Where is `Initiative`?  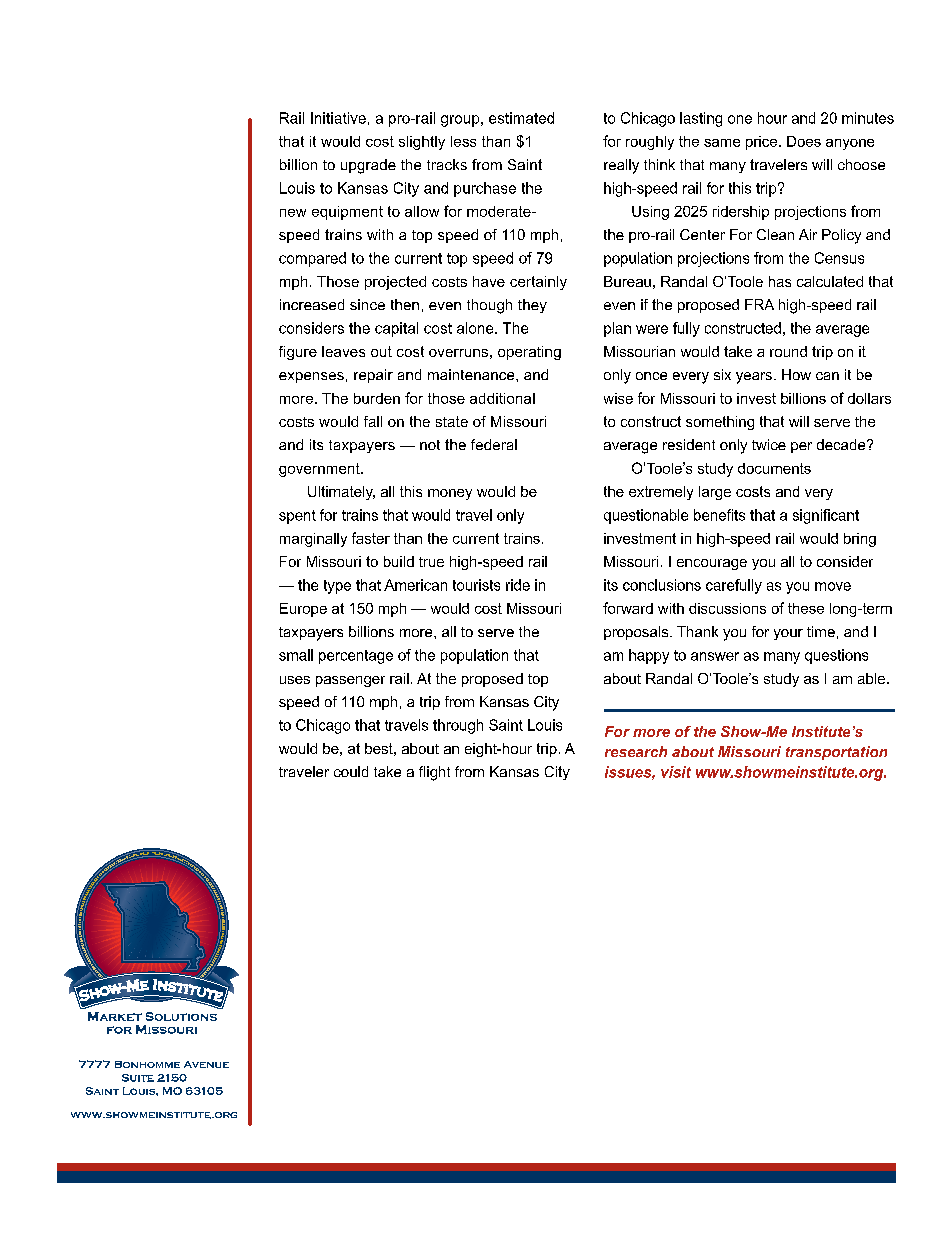
Initiative is located at coordinates (338, 118).
